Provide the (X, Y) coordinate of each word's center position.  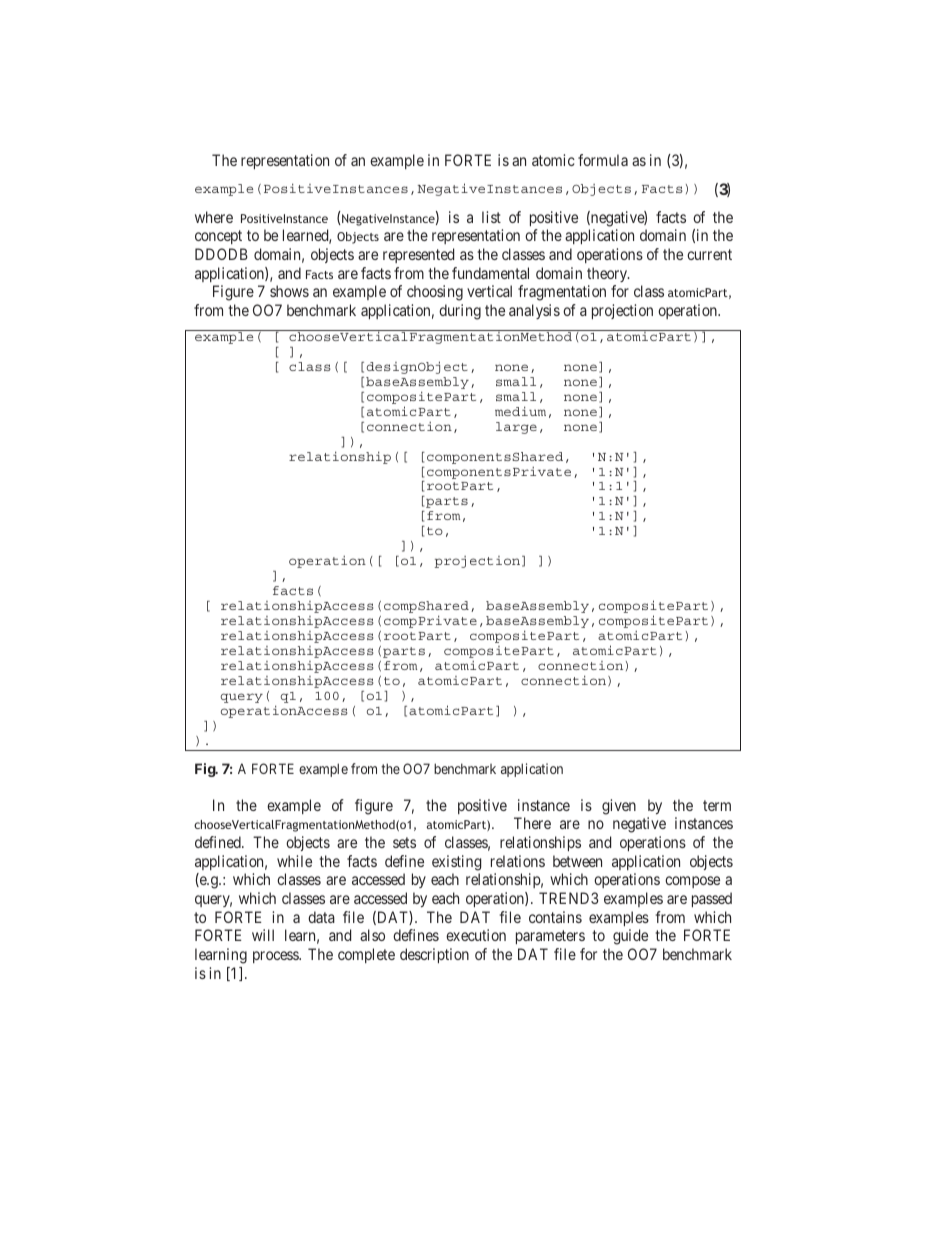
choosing (435, 293)
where (214, 217)
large (516, 428)
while (294, 861)
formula (603, 160)
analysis (534, 311)
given (619, 807)
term (717, 805)
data (321, 917)
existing (456, 863)
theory (608, 274)
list (491, 217)
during (460, 312)
